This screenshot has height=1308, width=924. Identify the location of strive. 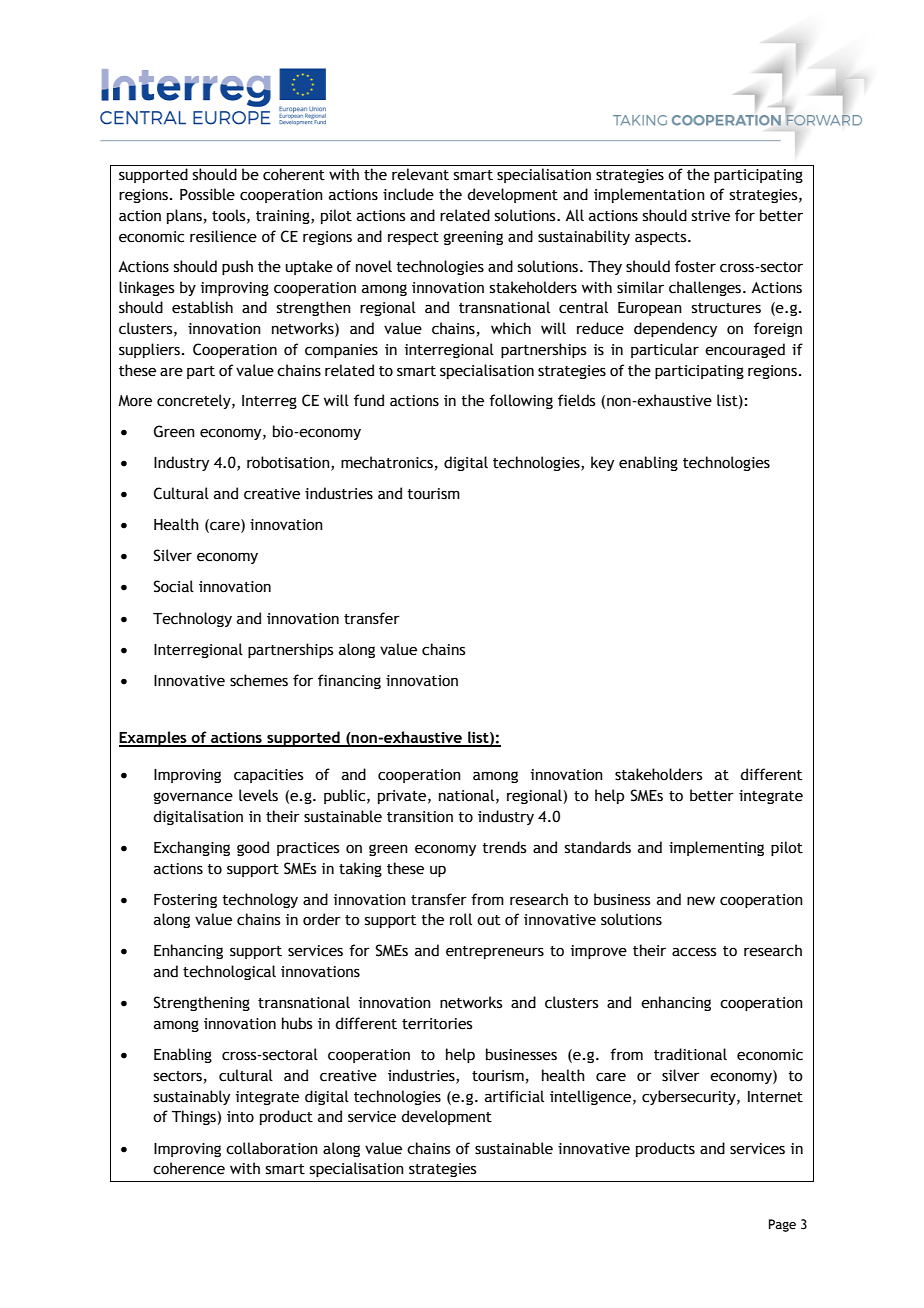
(711, 216).
